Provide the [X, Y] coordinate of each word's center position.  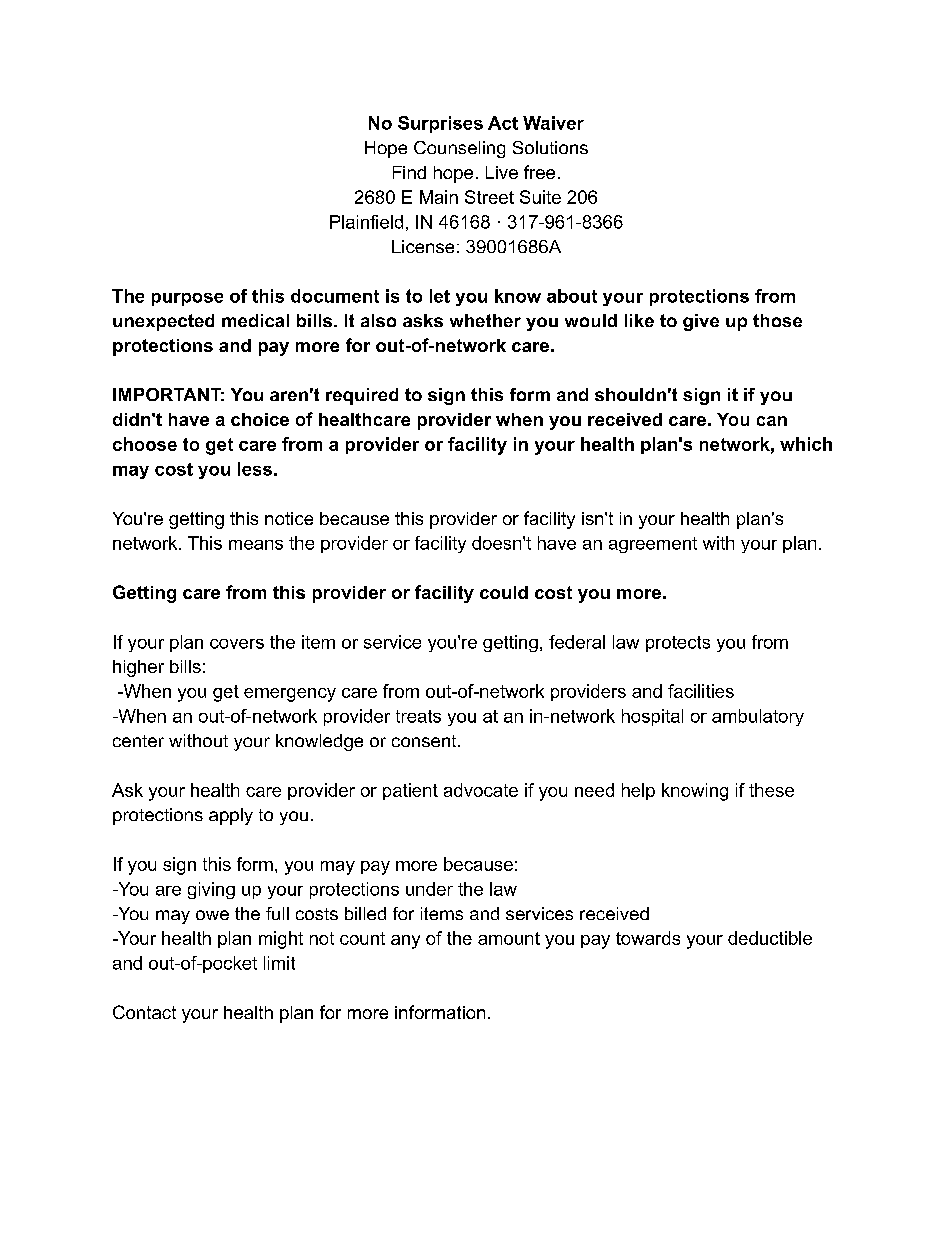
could [504, 592]
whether [485, 320]
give [701, 322]
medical [255, 320]
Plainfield [366, 222]
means [256, 545]
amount [509, 938]
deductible [770, 938]
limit [279, 963]
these [771, 790]
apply [231, 816]
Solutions [550, 147]
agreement [653, 545]
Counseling [459, 149]
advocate [481, 790]
